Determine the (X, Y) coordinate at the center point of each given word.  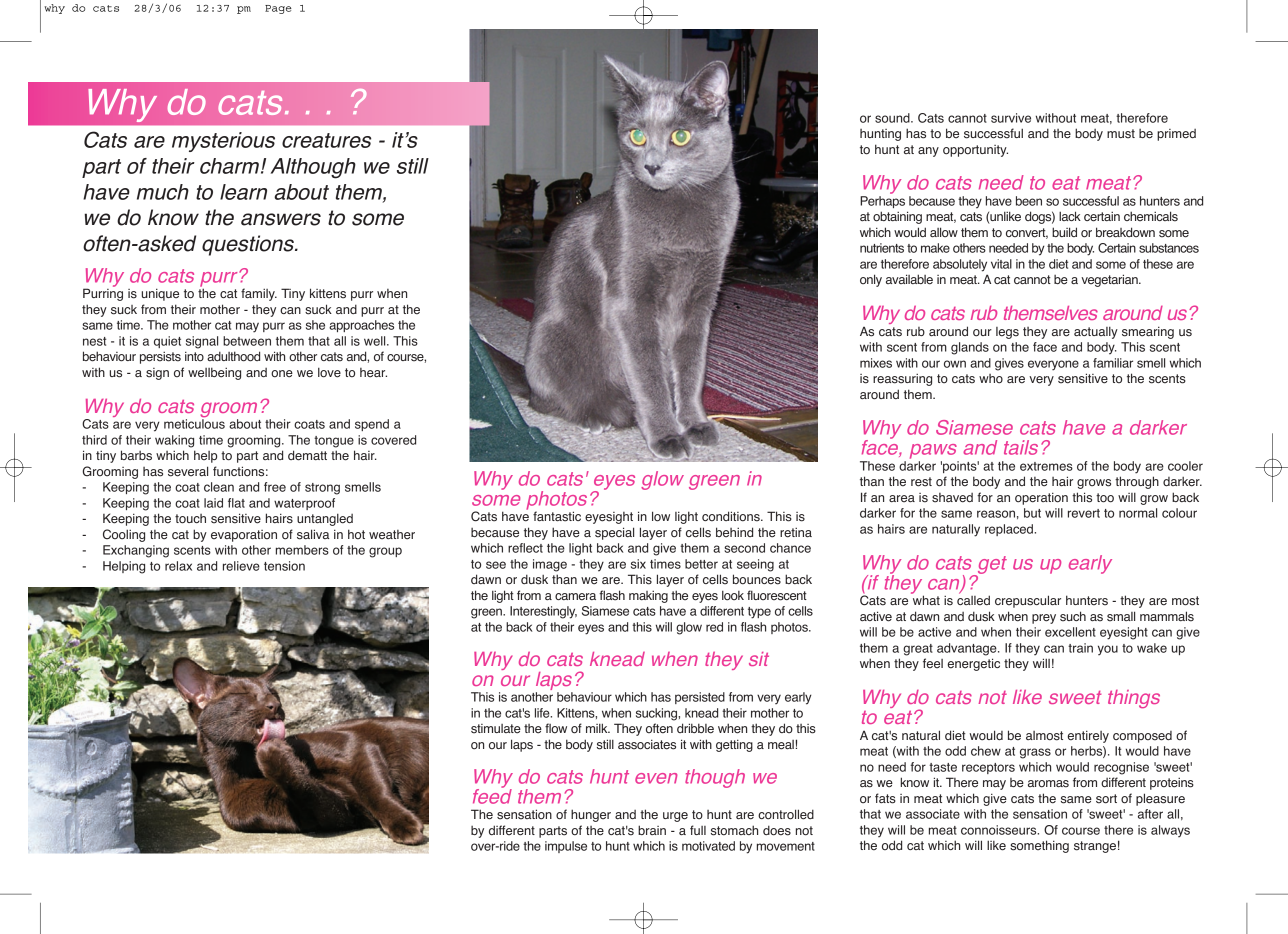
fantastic (557, 516)
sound (893, 118)
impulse (566, 847)
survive (1011, 118)
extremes (1046, 466)
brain (652, 830)
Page (278, 9)
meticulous (194, 424)
